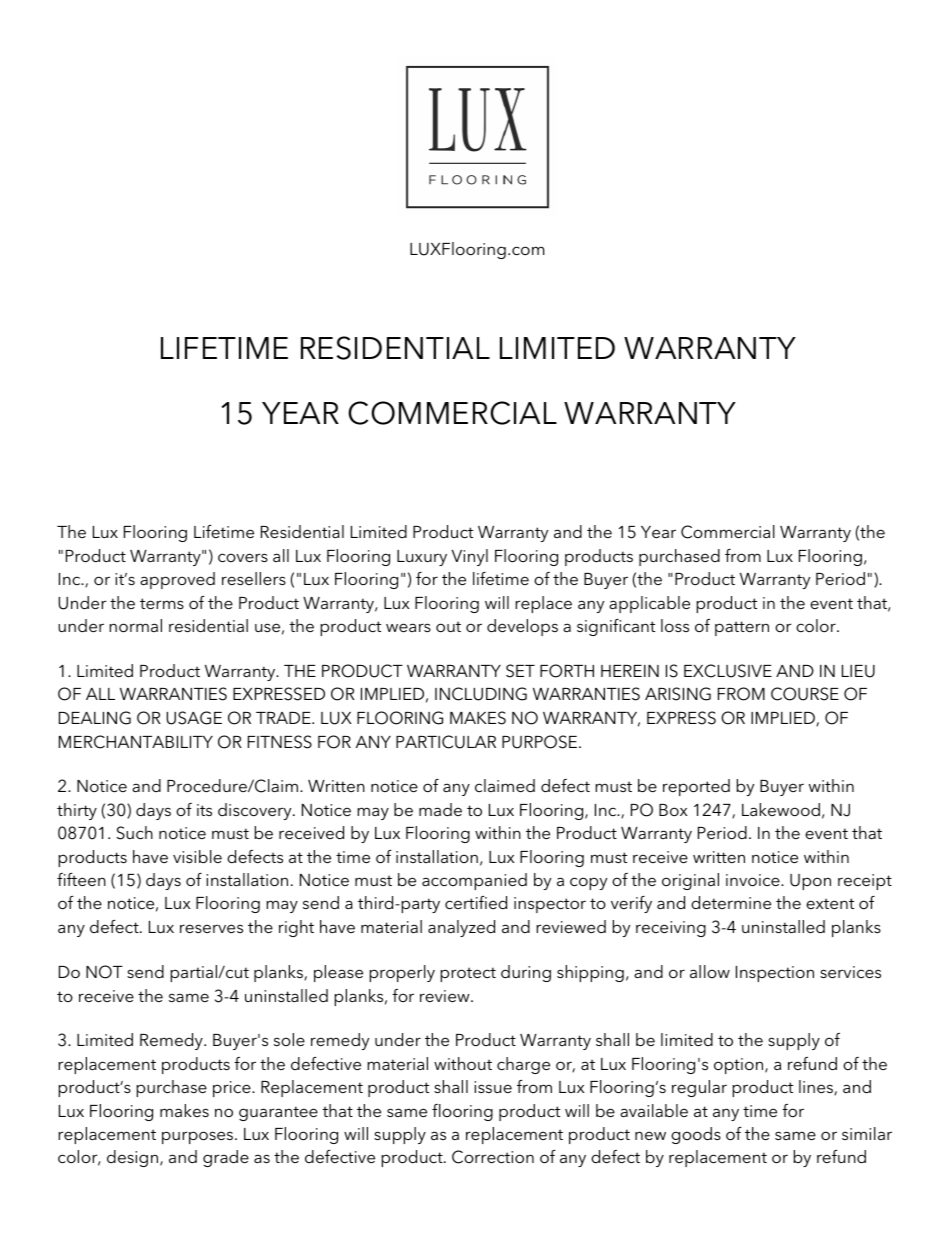  What do you see at coordinates (775, 974) in the screenshot?
I see `Inspection` at bounding box center [775, 974].
